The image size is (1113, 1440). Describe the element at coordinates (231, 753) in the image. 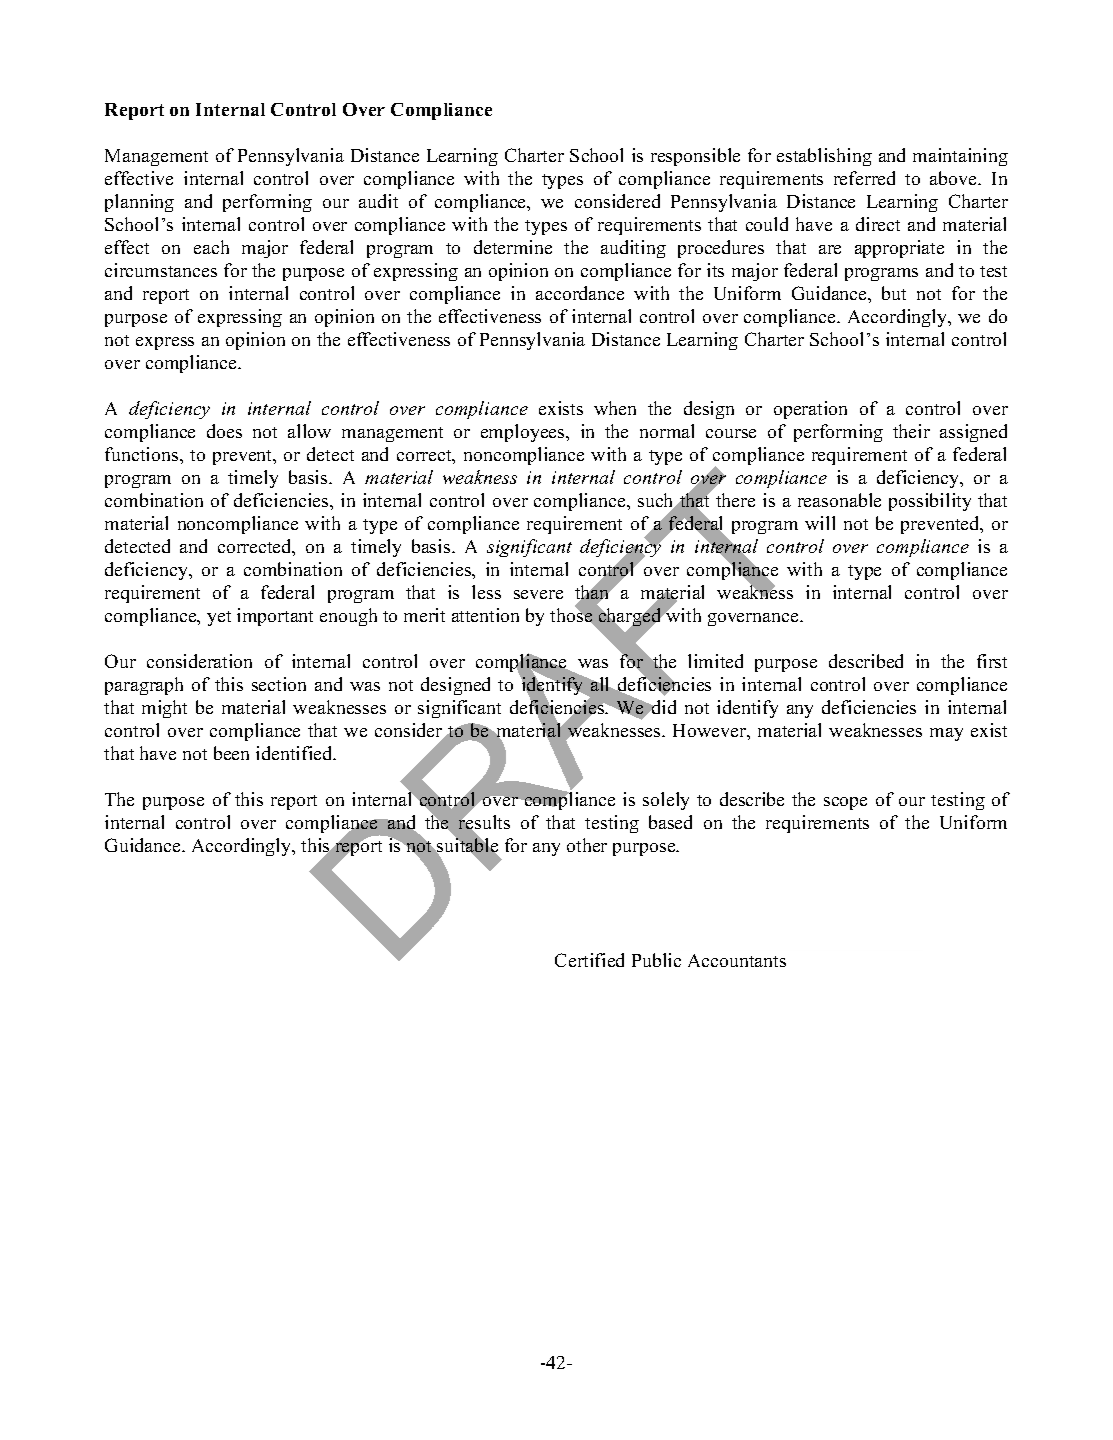

I see `been` at that location.
